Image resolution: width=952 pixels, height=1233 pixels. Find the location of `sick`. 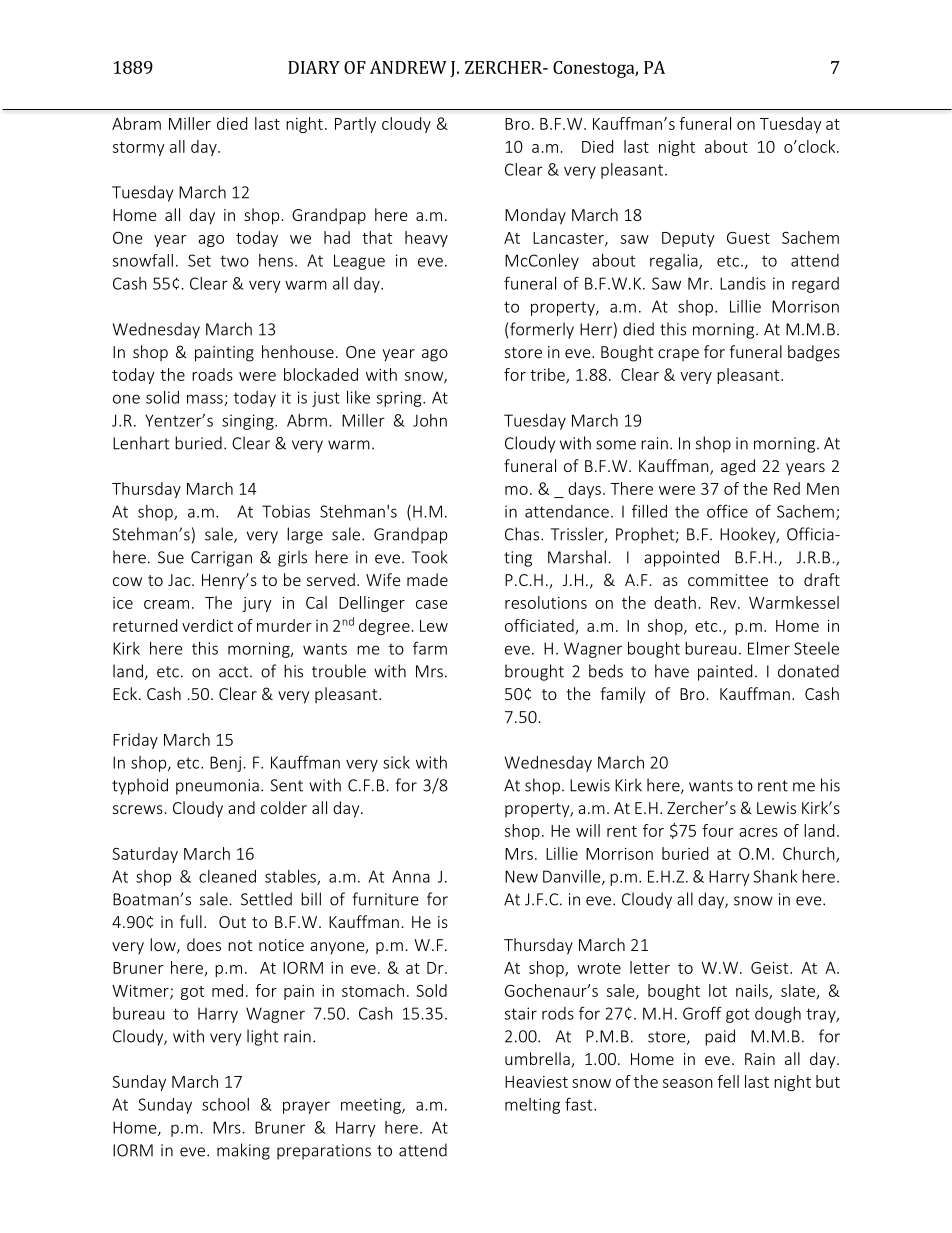

sick is located at coordinates (396, 762).
